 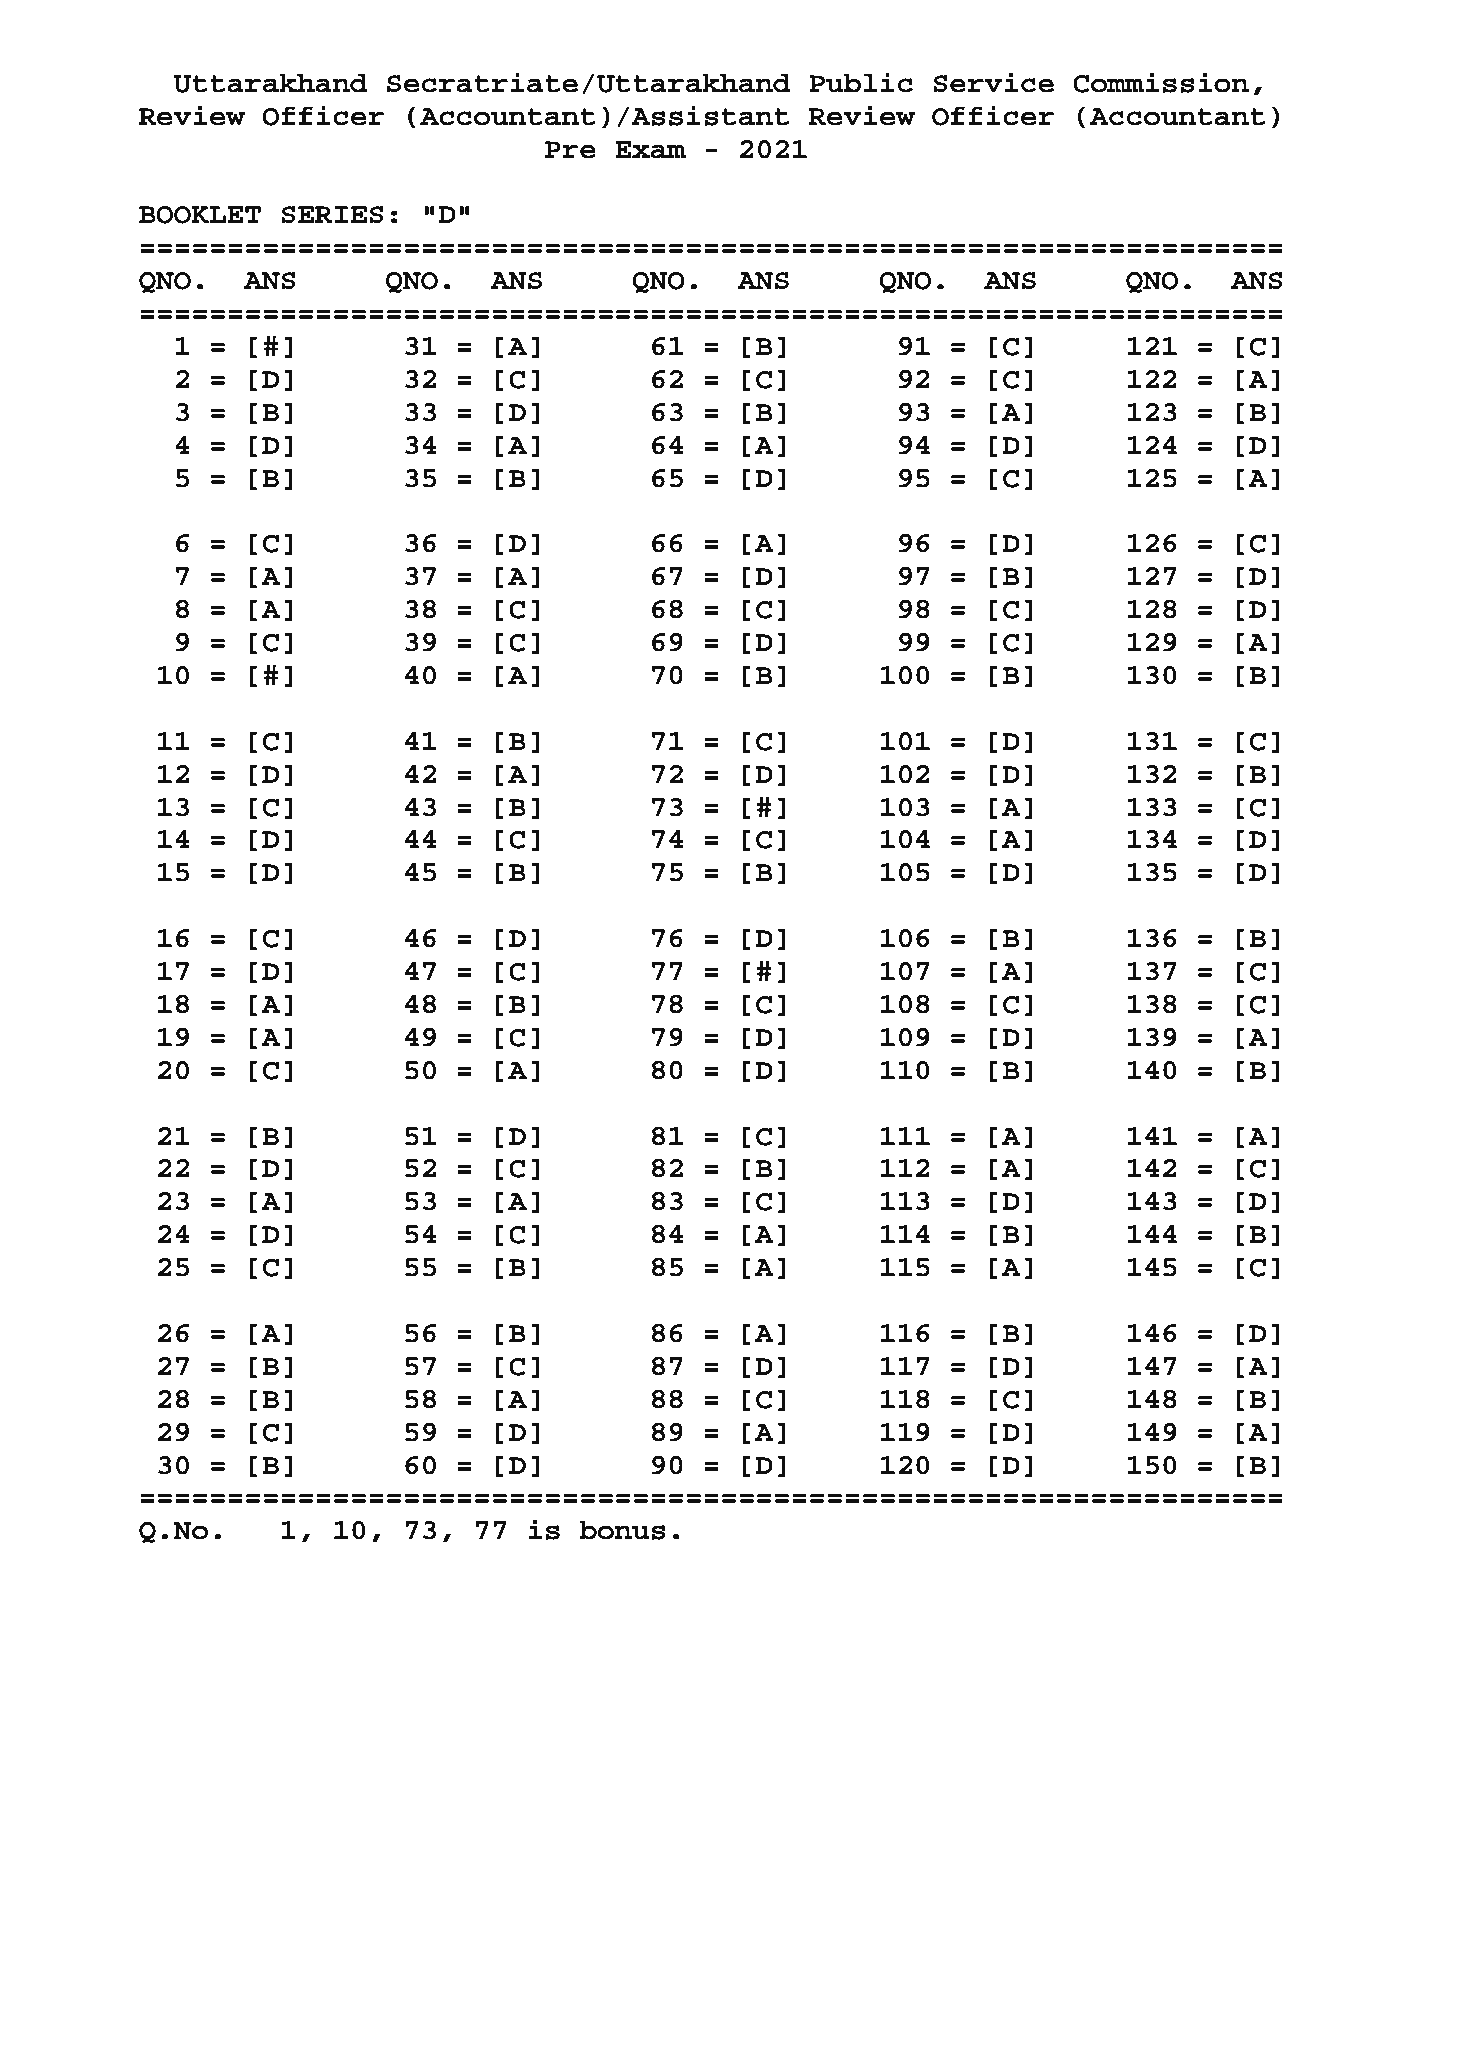 What do you see at coordinates (1161, 82) in the page?
I see `Commission` at bounding box center [1161, 82].
